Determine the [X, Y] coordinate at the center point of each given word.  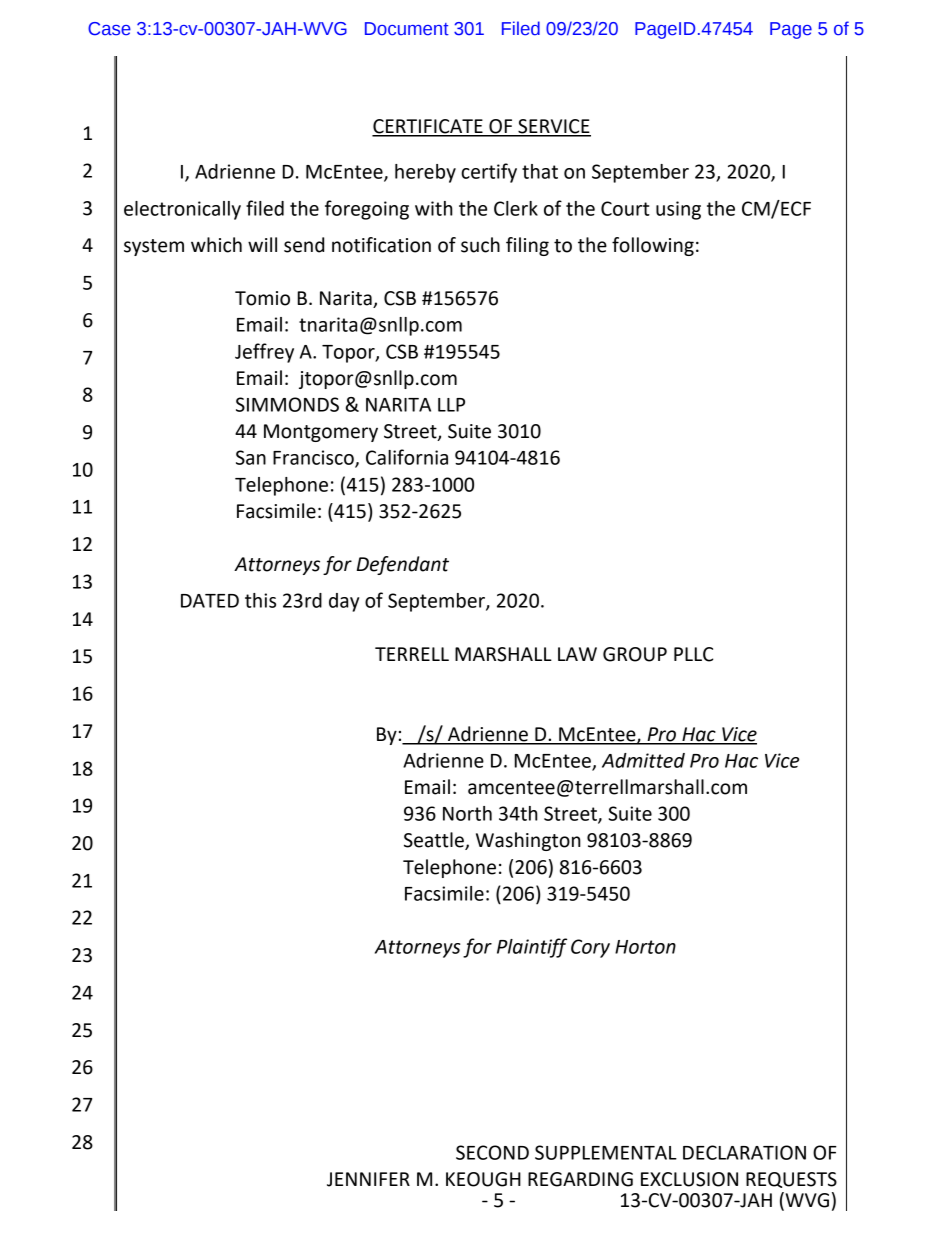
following [653, 246]
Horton [645, 947]
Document [407, 29]
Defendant [403, 565]
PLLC [693, 654]
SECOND [492, 1152]
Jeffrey [264, 353]
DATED [210, 601]
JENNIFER [368, 1179]
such [480, 245]
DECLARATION [744, 1152]
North [467, 813]
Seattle [435, 841]
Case [109, 29]
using [678, 210]
